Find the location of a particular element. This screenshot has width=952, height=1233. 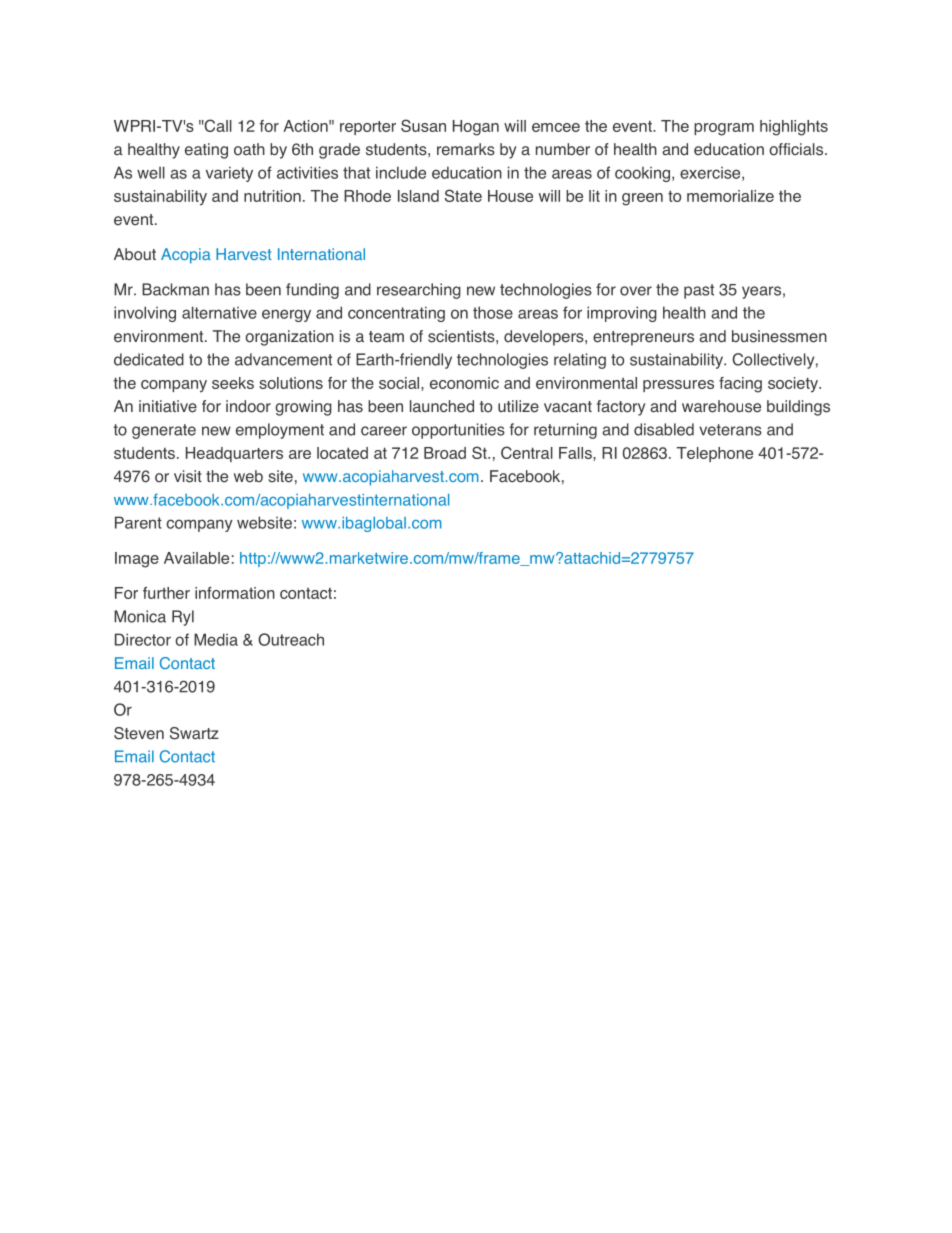

Swartz is located at coordinates (194, 733).
